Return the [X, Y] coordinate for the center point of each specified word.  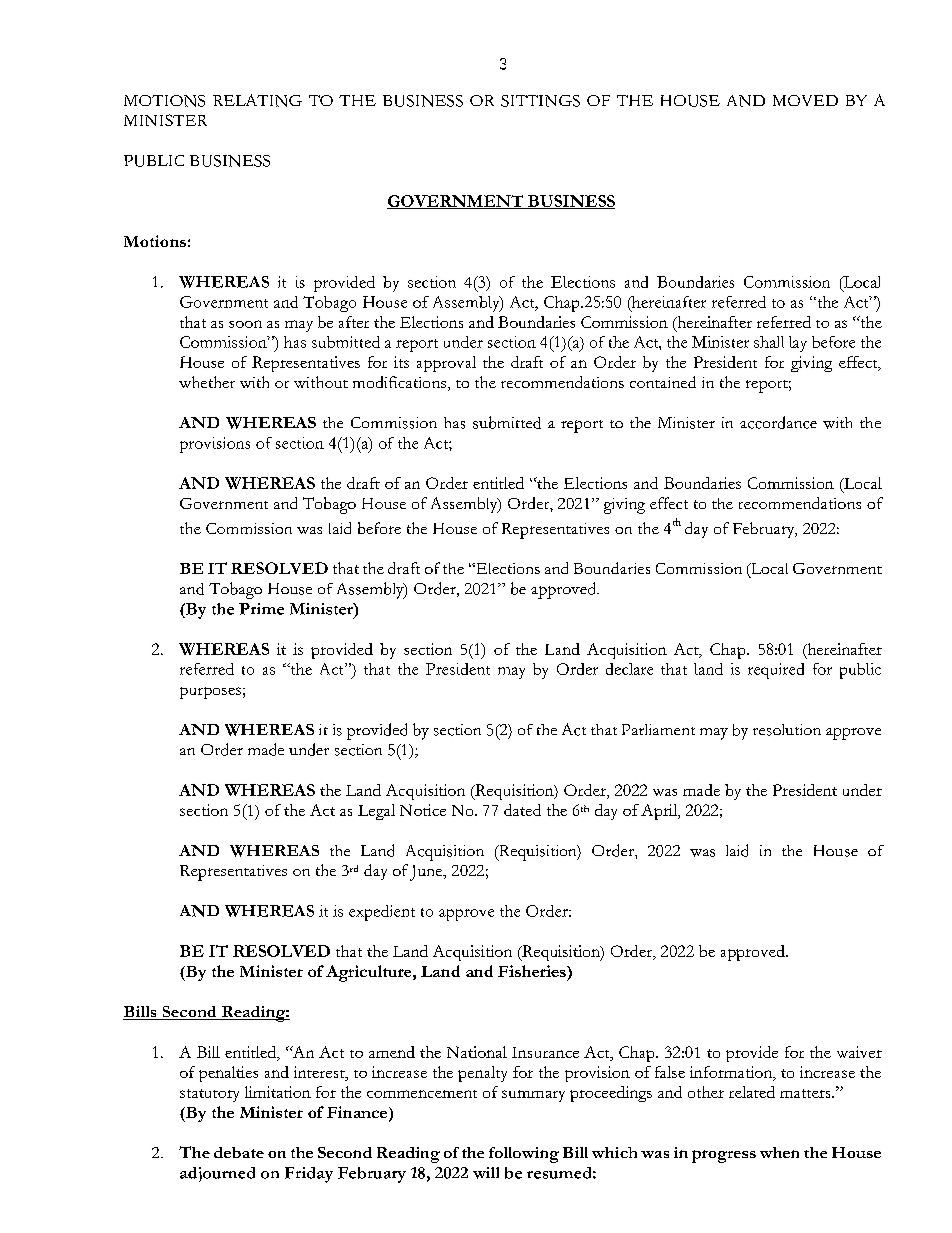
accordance [778, 422]
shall [769, 342]
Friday [309, 1175]
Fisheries [533, 971]
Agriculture [370, 973]
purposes [210, 693]
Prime [261, 609]
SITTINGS [540, 101]
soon [245, 324]
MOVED [805, 100]
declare [629, 669]
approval [446, 364]
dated [522, 810]
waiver [859, 1052]
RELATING [257, 100]
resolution [787, 730]
